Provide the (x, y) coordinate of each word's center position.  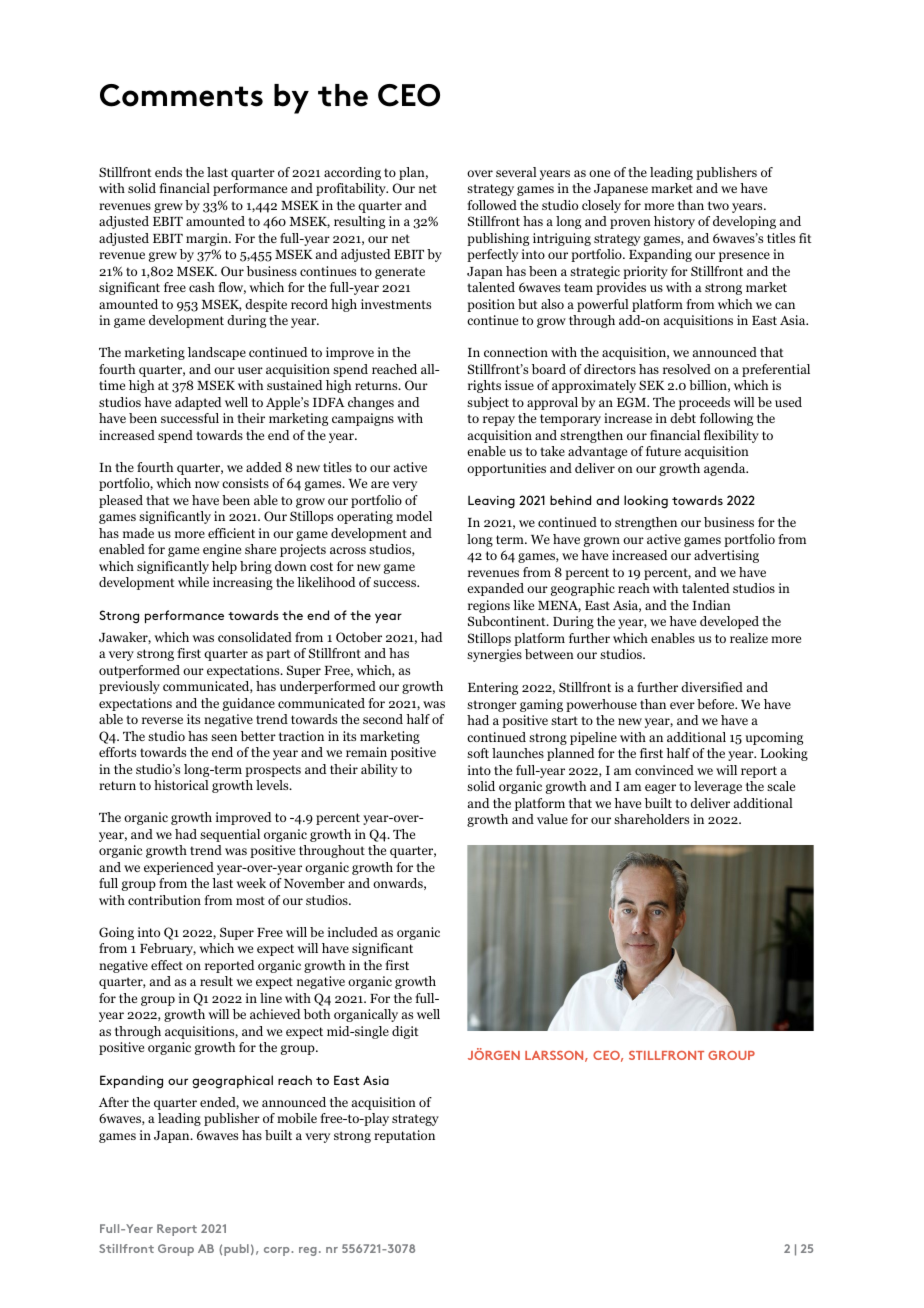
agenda (726, 469)
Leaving (491, 502)
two (718, 205)
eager (660, 789)
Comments (181, 95)
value (552, 819)
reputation (404, 1136)
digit (405, 1032)
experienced (179, 868)
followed (492, 205)
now (207, 484)
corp (278, 1251)
